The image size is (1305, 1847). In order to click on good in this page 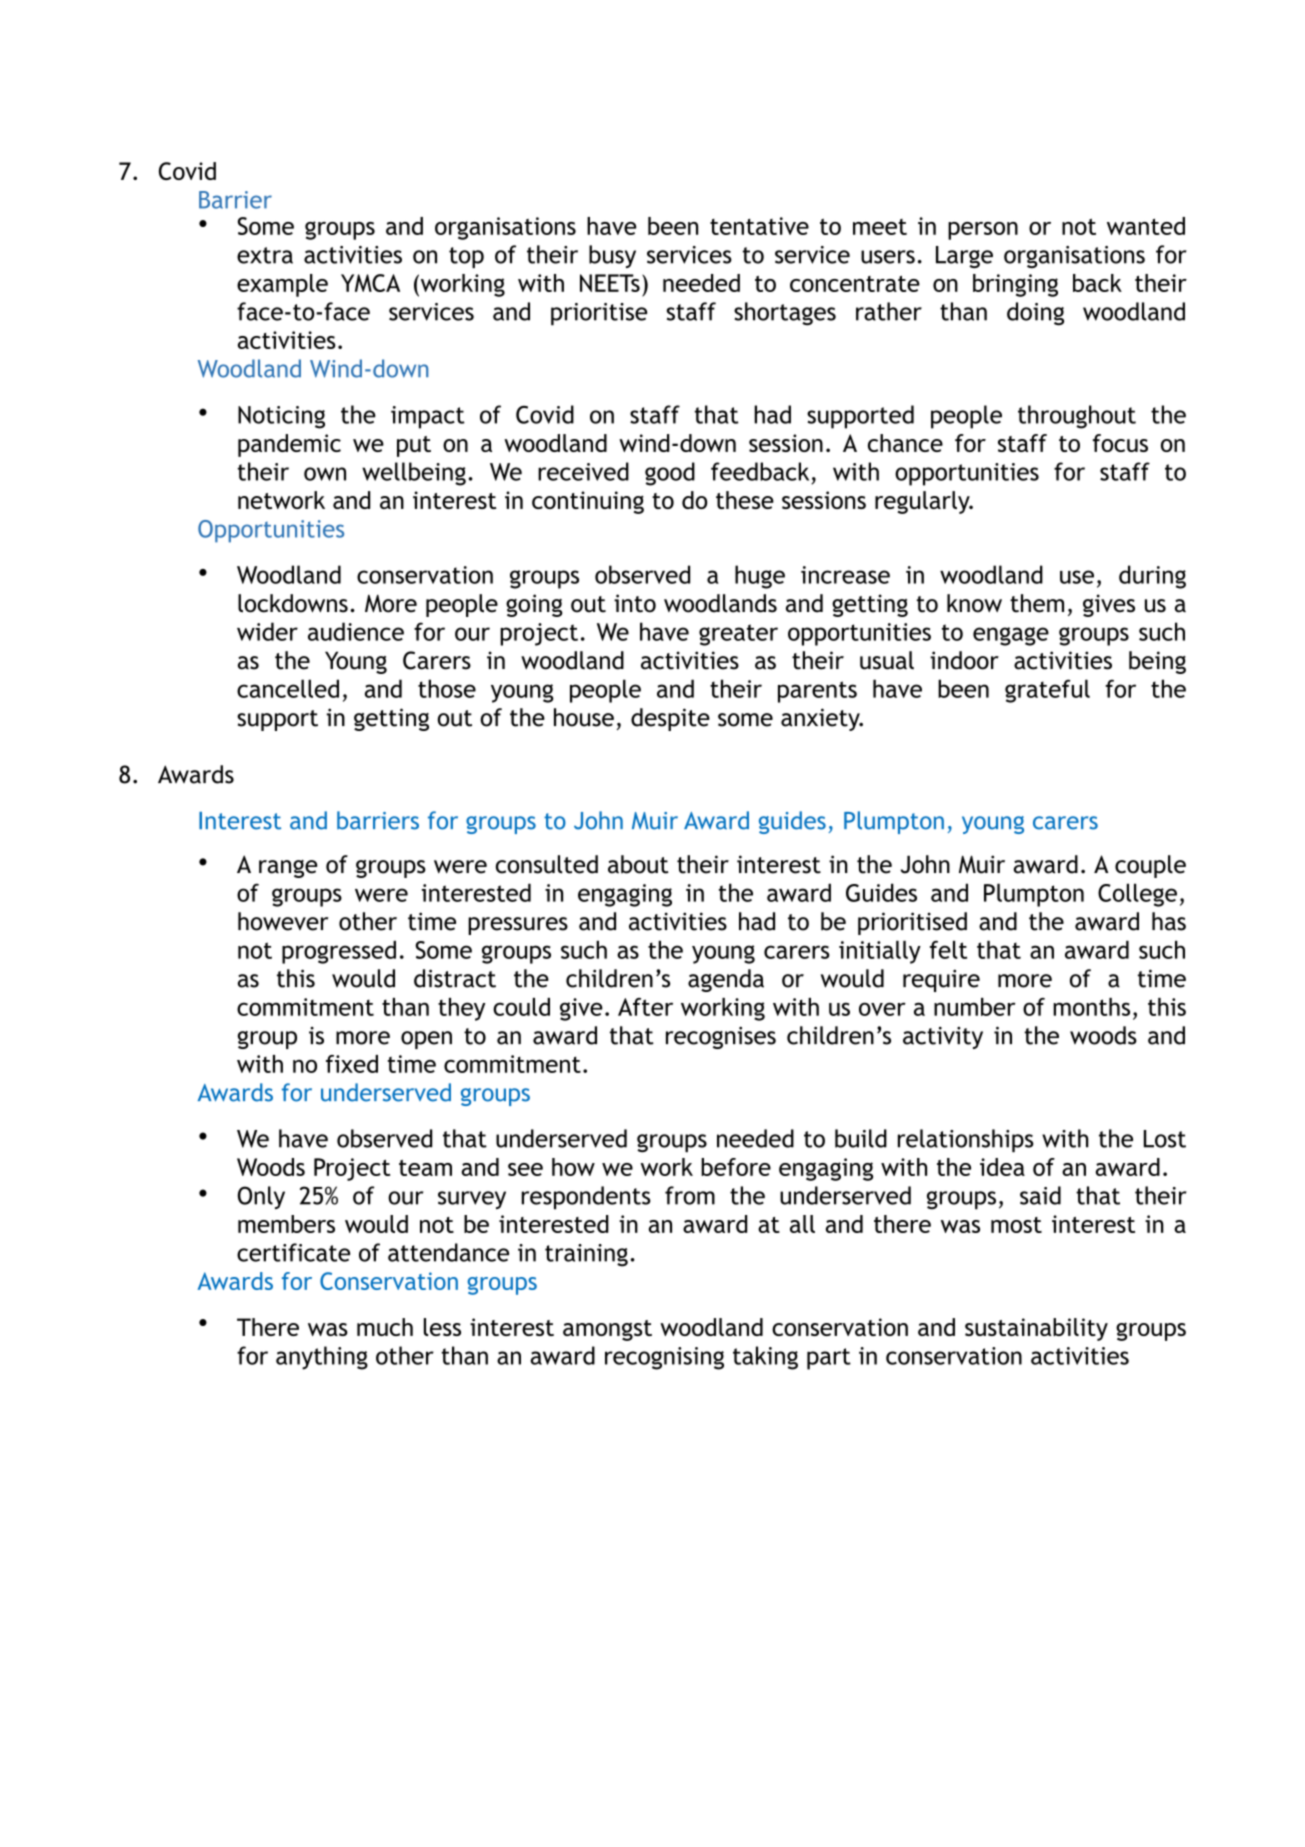, I will do `click(670, 474)`.
